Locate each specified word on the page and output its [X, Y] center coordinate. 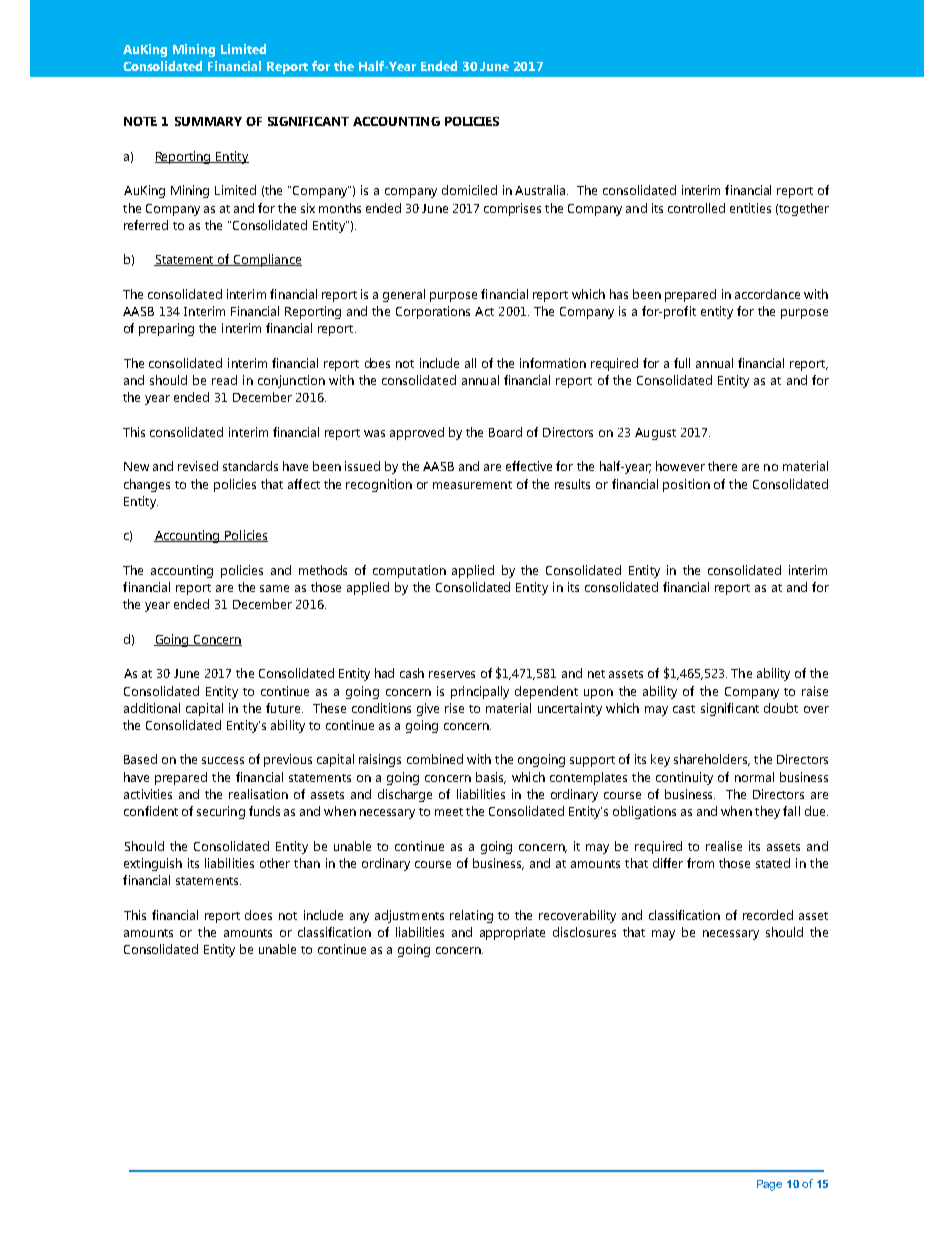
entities [750, 208]
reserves [452, 674]
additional [152, 708]
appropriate [512, 933]
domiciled [469, 190]
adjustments [409, 916]
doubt [781, 708]
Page [769, 1185]
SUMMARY [208, 121]
